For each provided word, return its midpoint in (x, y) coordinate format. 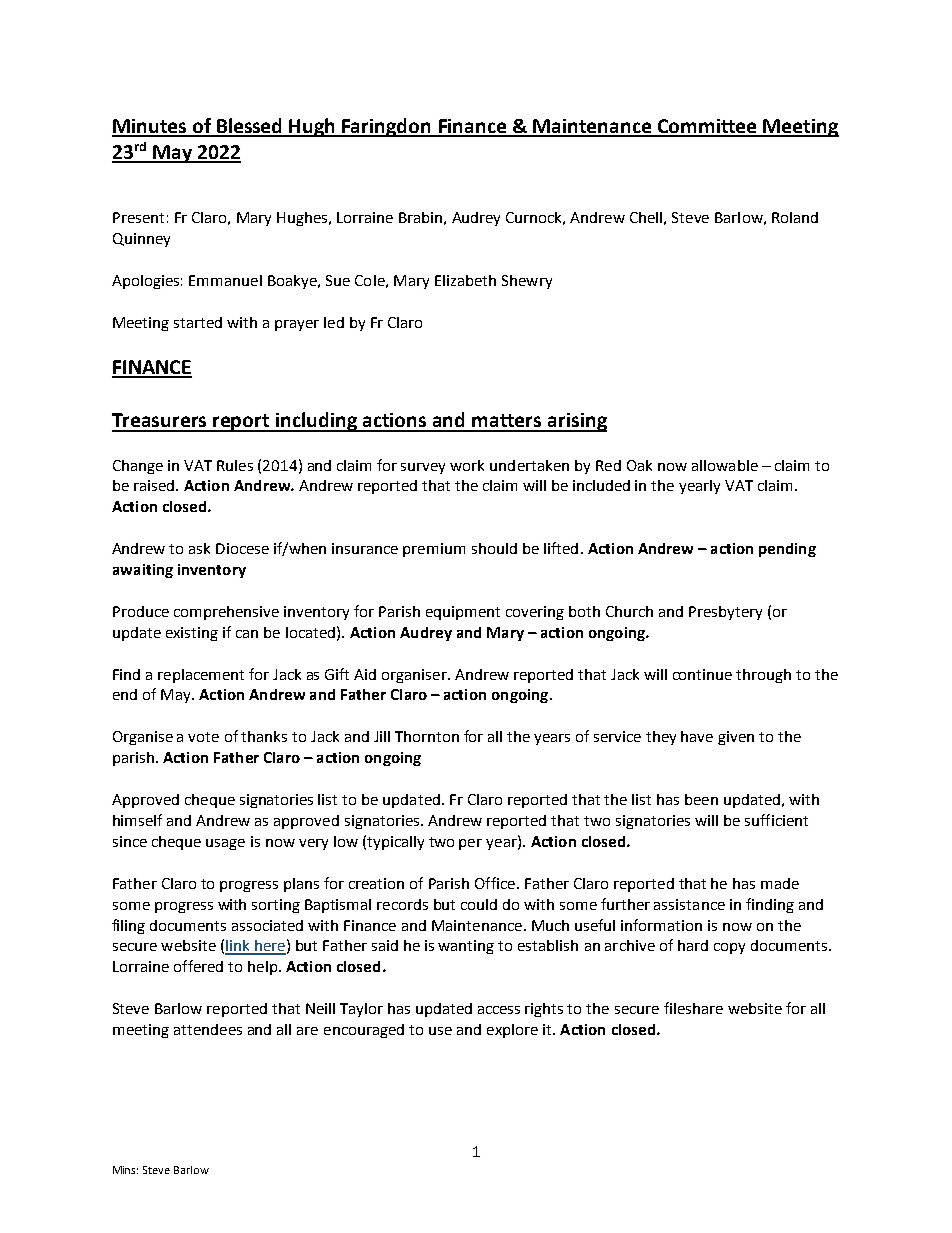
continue (702, 674)
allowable (725, 465)
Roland (795, 217)
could (479, 904)
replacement (201, 676)
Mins (125, 1170)
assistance (689, 904)
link (238, 947)
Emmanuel (225, 280)
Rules (235, 465)
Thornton (427, 736)
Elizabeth (465, 280)
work (467, 465)
